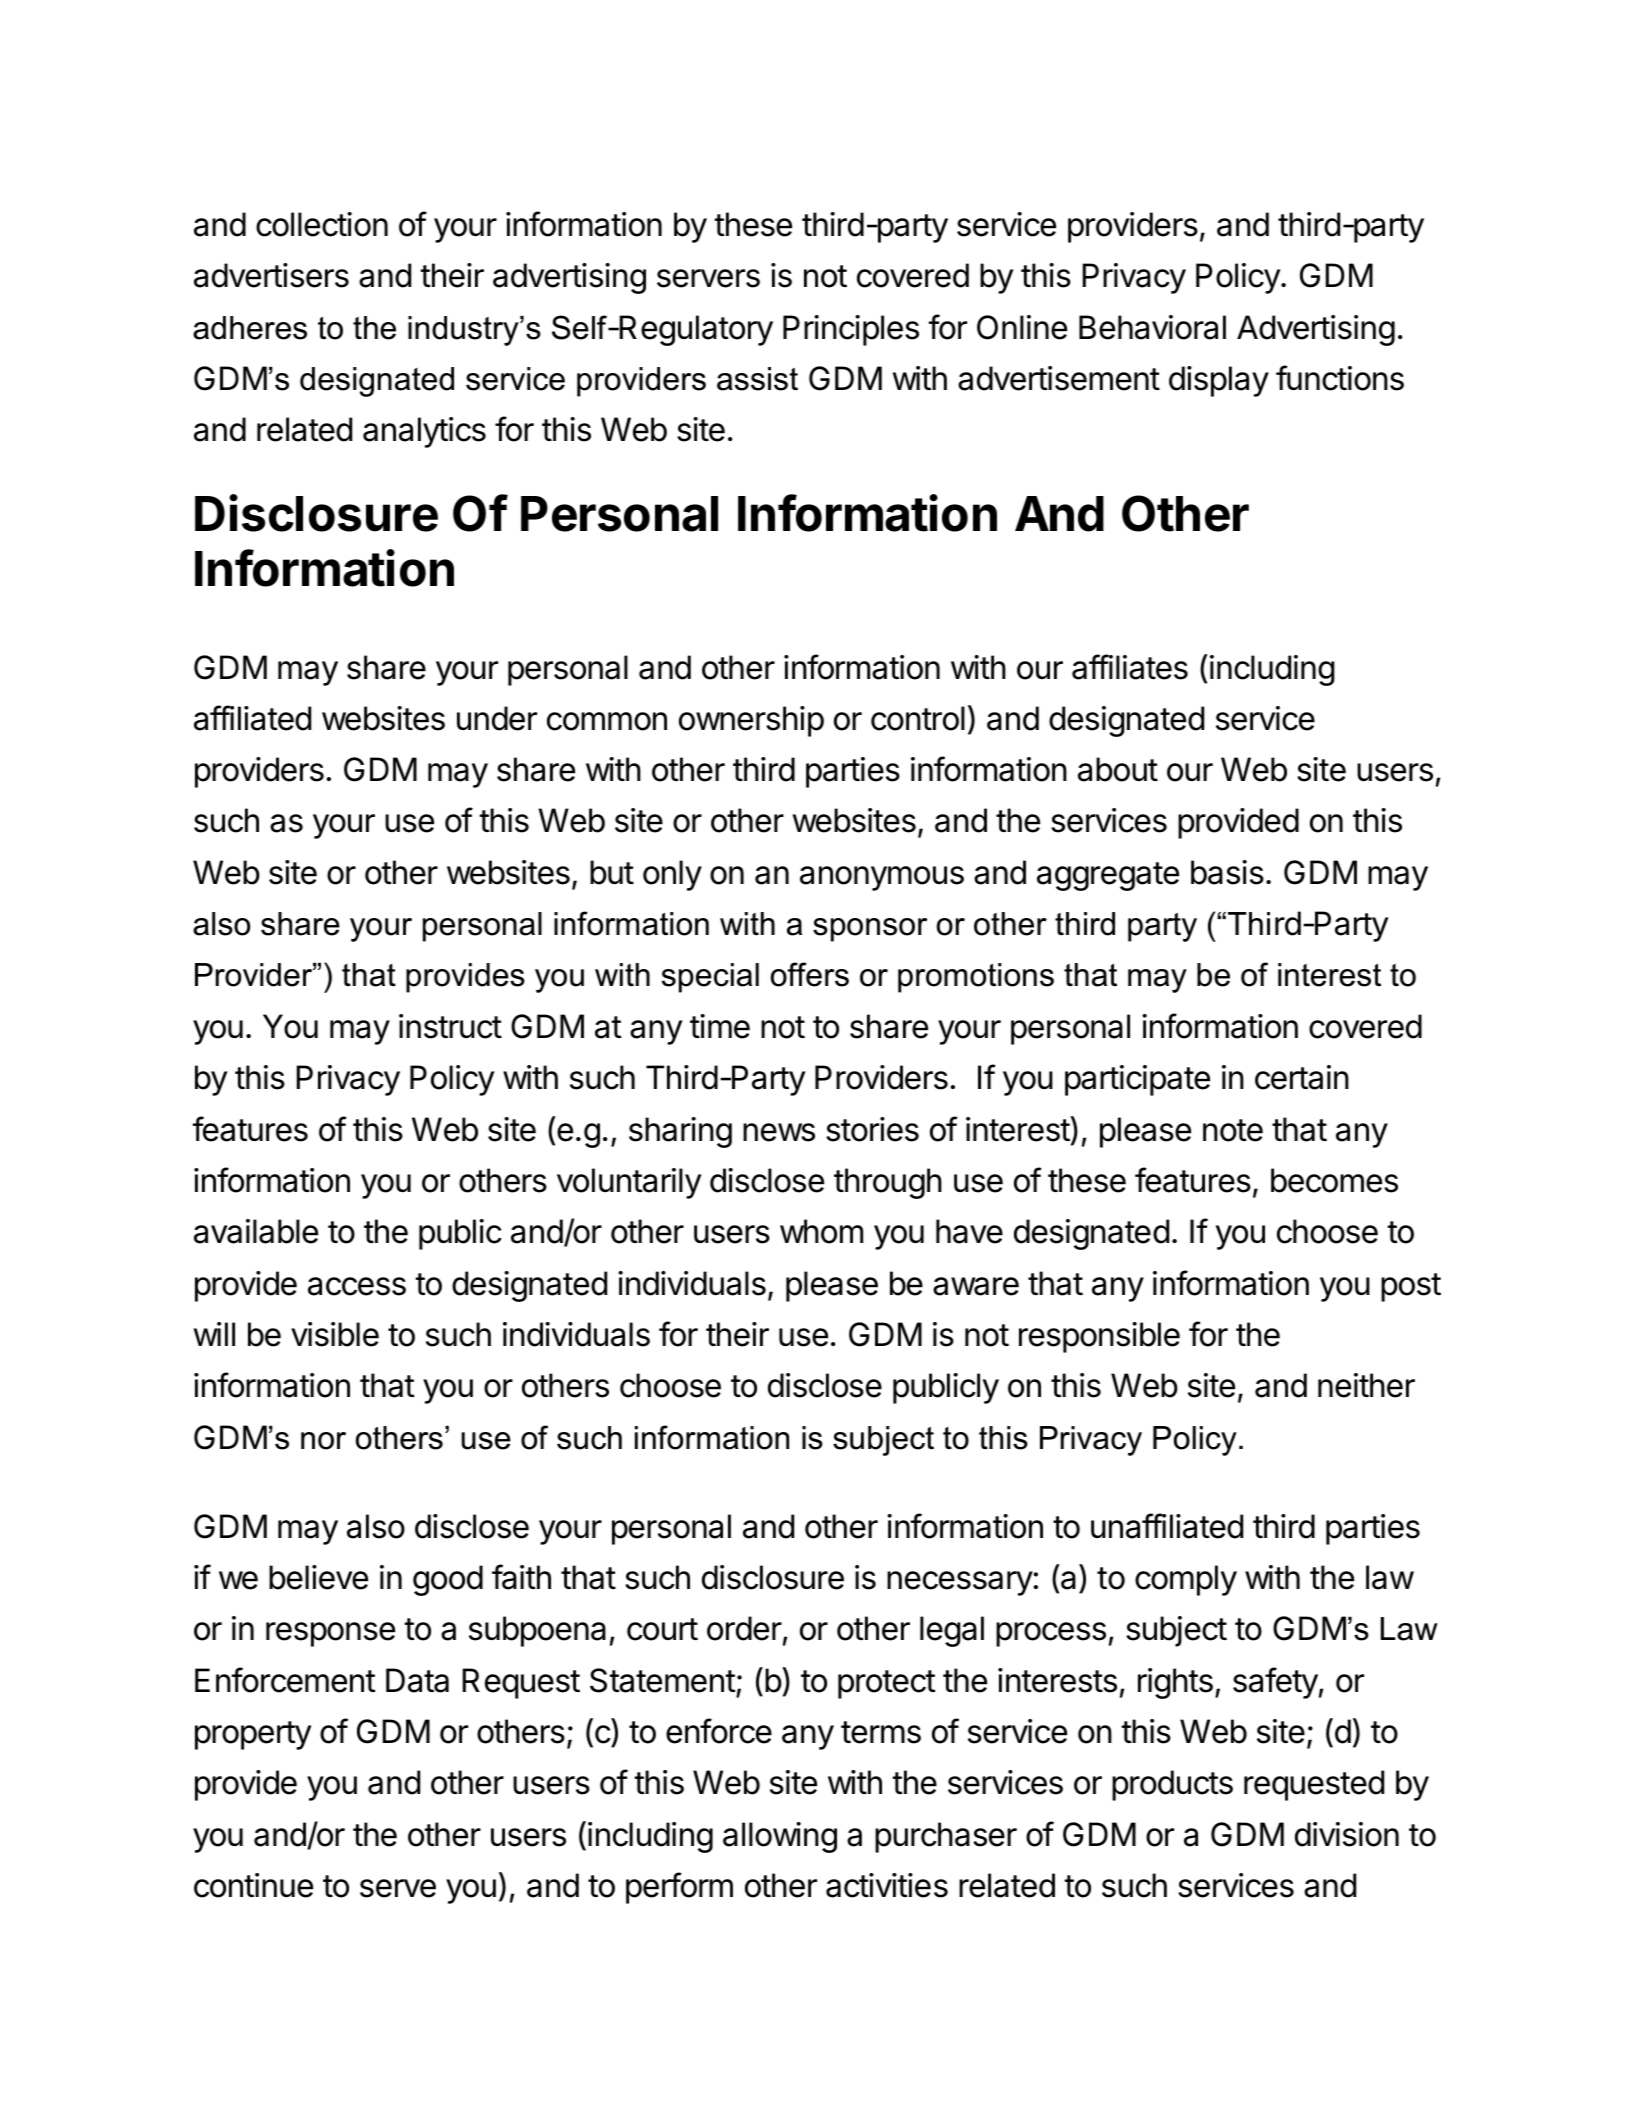 This page has width=1636, height=2118. What do you see at coordinates (253, 1885) in the page?
I see `continue` at bounding box center [253, 1885].
